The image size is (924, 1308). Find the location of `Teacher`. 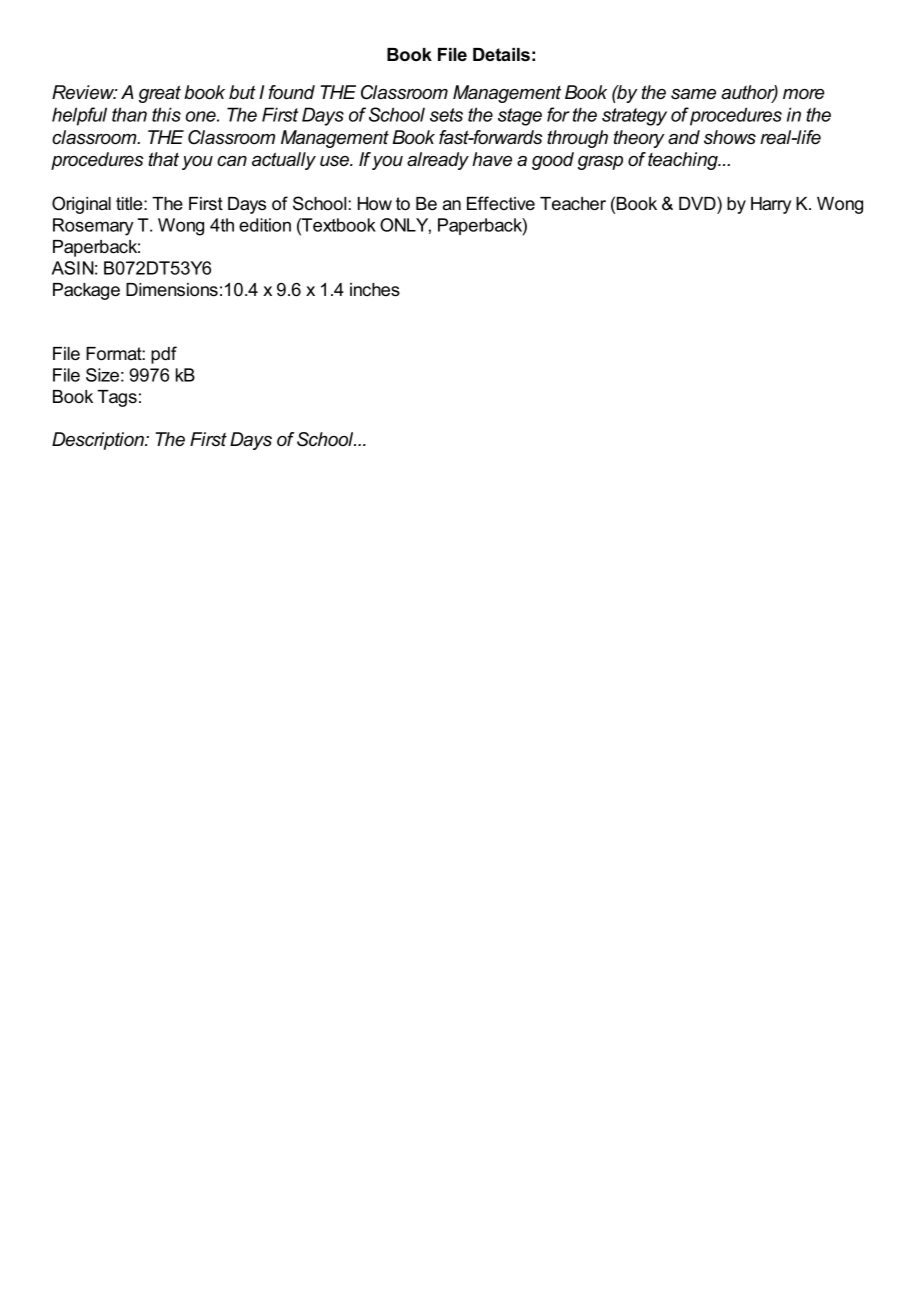

Teacher is located at coordinates (573, 204).
